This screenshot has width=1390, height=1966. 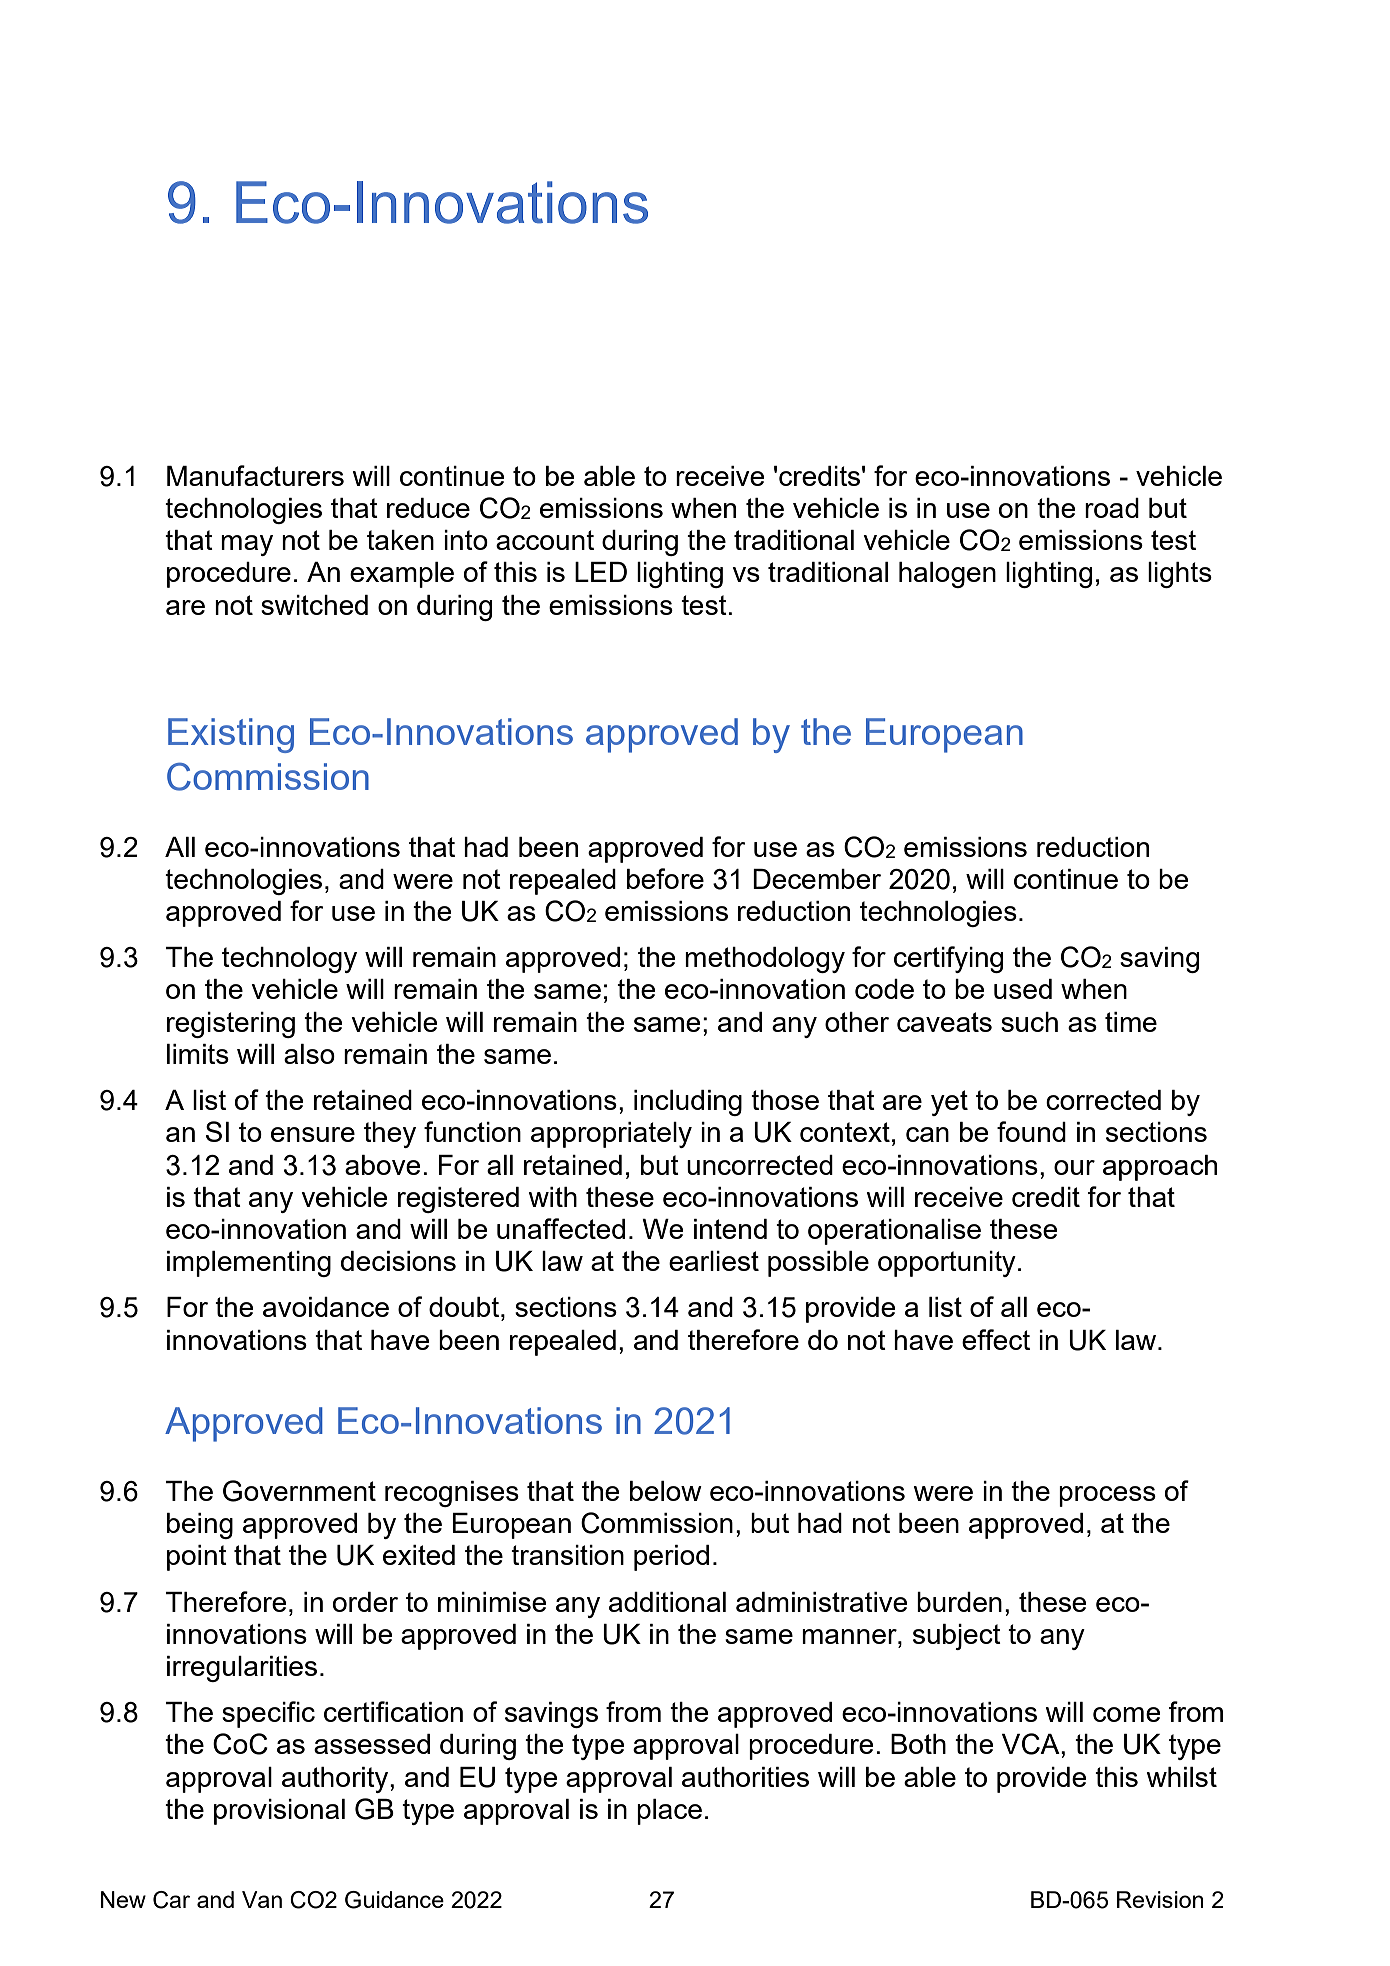 I want to click on our, so click(x=1074, y=1167).
